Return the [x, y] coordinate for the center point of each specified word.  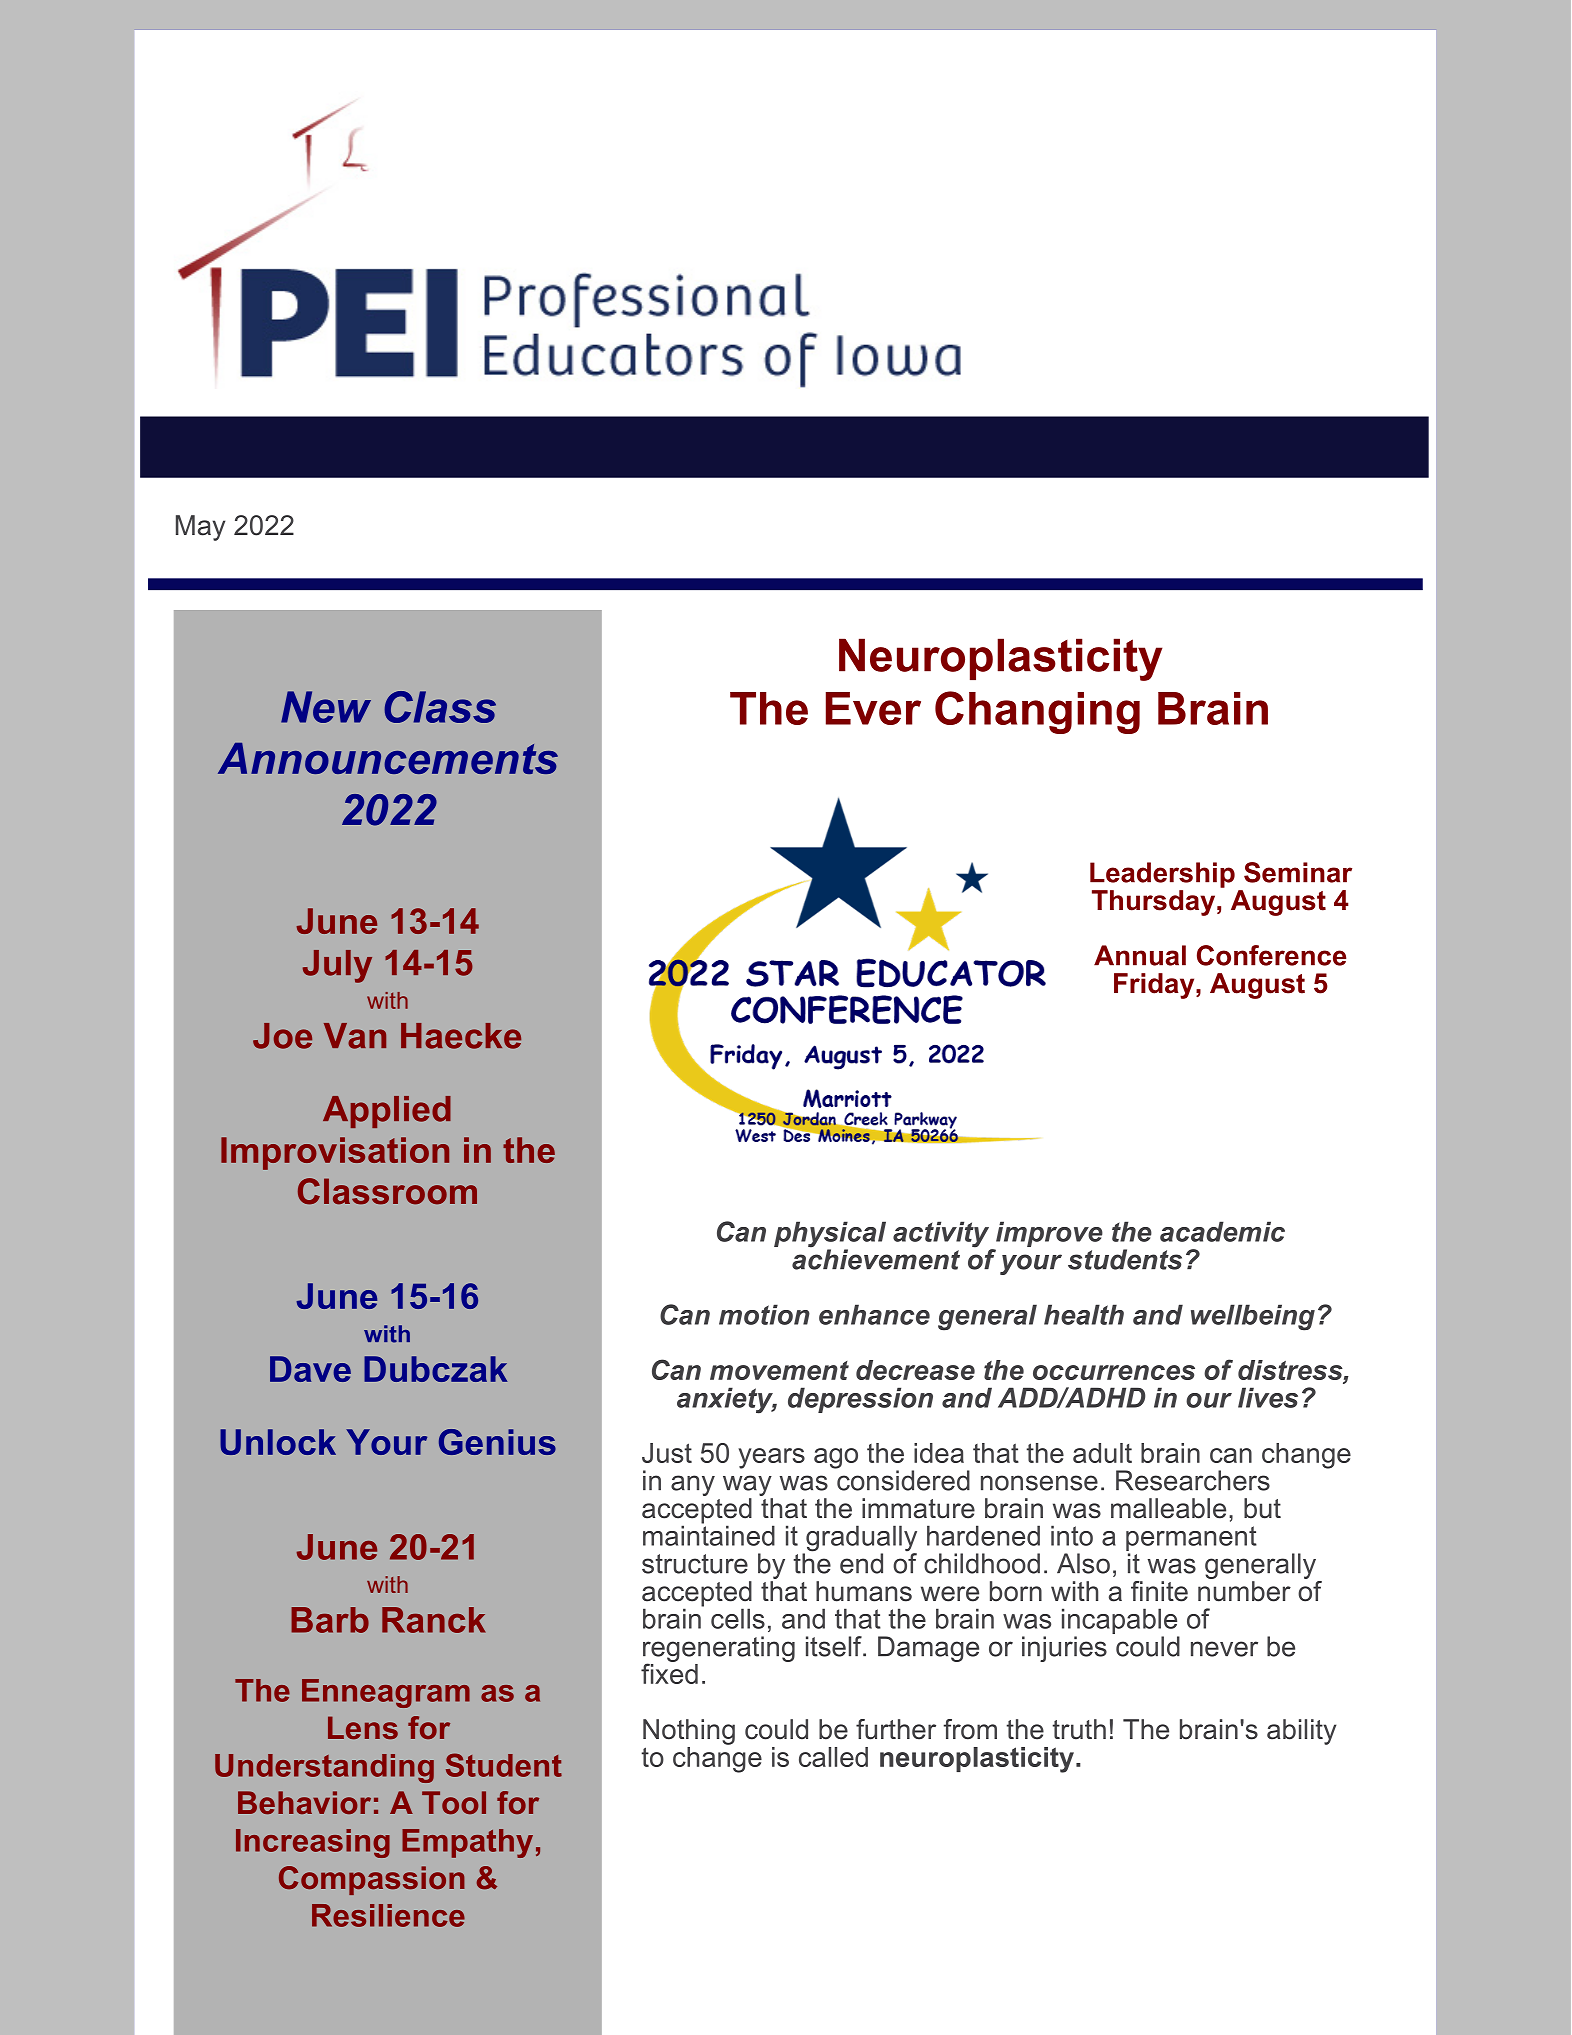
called [833, 1757]
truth [1079, 1729]
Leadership [1162, 875]
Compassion [372, 1880]
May [200, 528]
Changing [1037, 712]
